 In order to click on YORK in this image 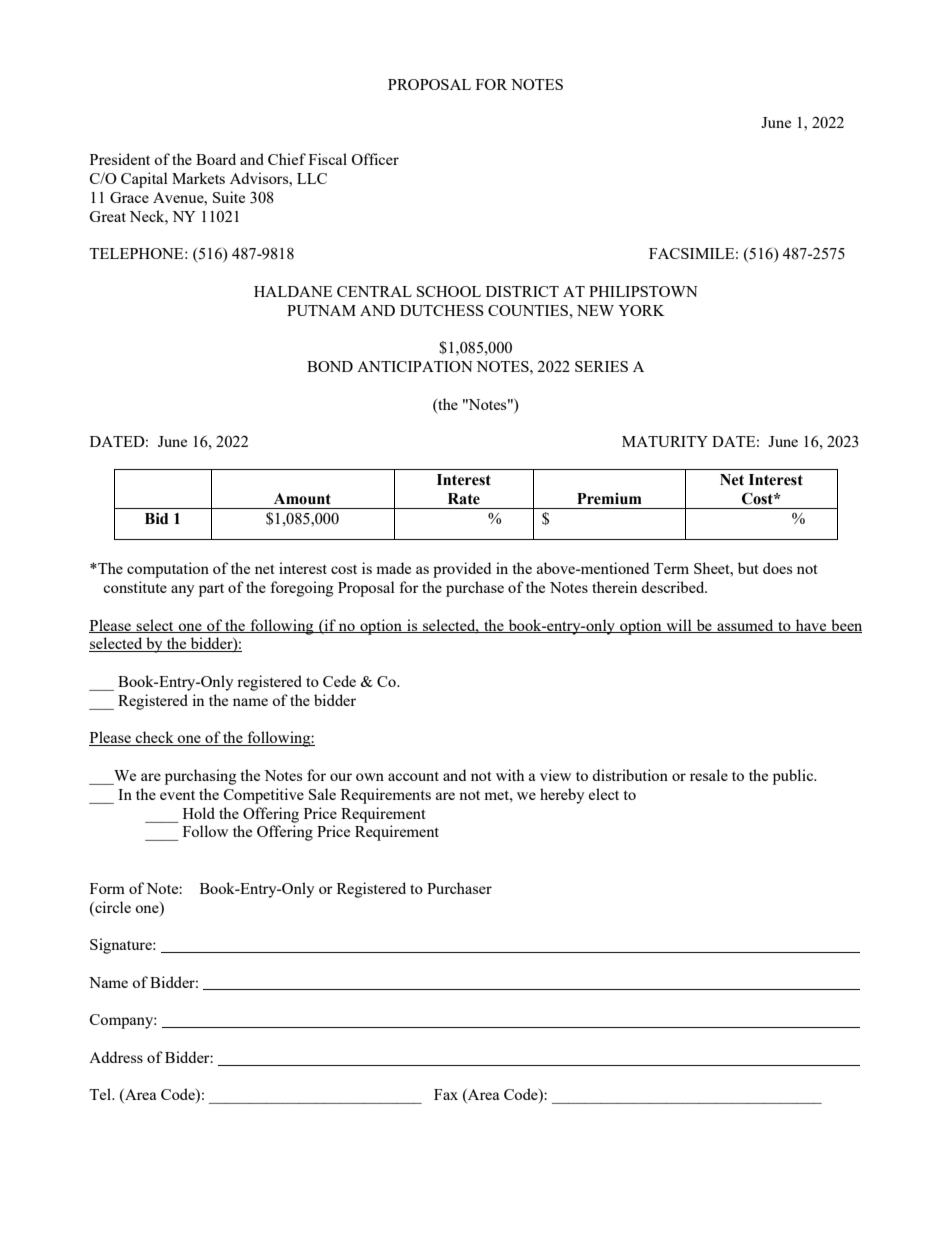, I will do `click(641, 310)`.
